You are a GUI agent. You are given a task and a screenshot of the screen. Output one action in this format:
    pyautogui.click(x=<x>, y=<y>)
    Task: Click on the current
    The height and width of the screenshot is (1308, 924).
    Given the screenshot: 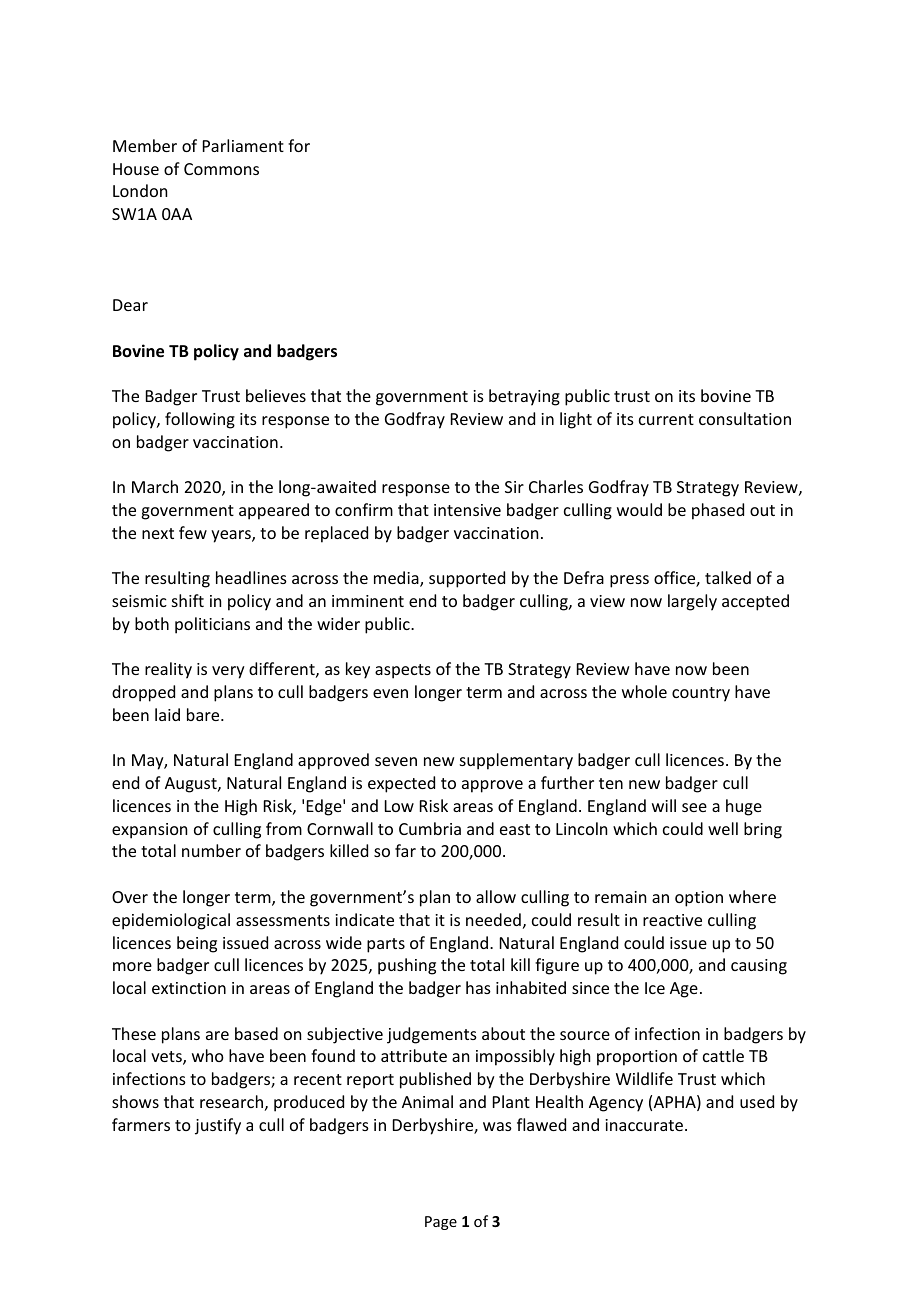 What is the action you would take?
    pyautogui.click(x=666, y=419)
